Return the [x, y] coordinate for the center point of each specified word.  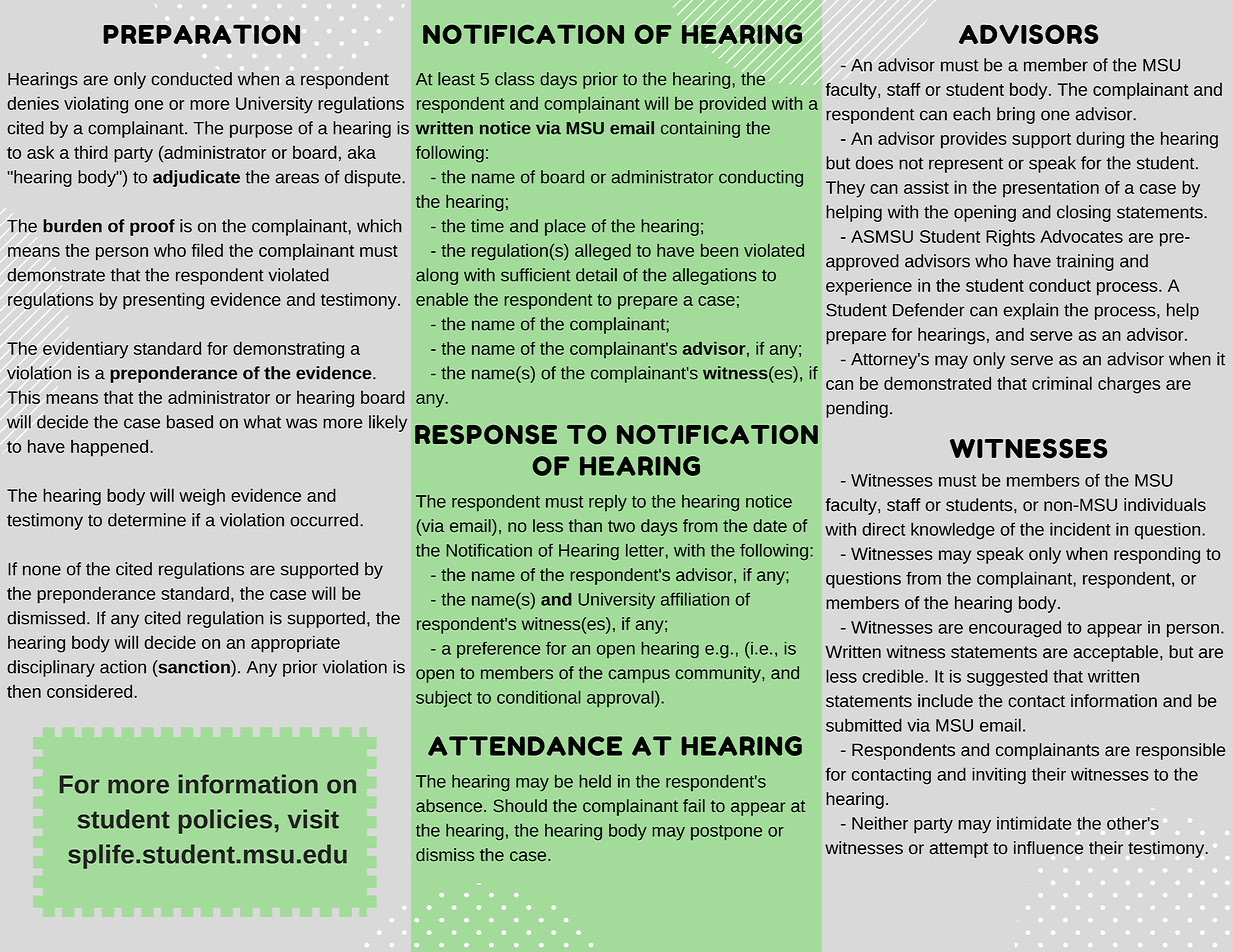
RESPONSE [486, 434]
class [515, 79]
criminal [1062, 383]
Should [520, 806]
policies [225, 821]
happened [109, 448]
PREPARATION [201, 34]
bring [1016, 115]
